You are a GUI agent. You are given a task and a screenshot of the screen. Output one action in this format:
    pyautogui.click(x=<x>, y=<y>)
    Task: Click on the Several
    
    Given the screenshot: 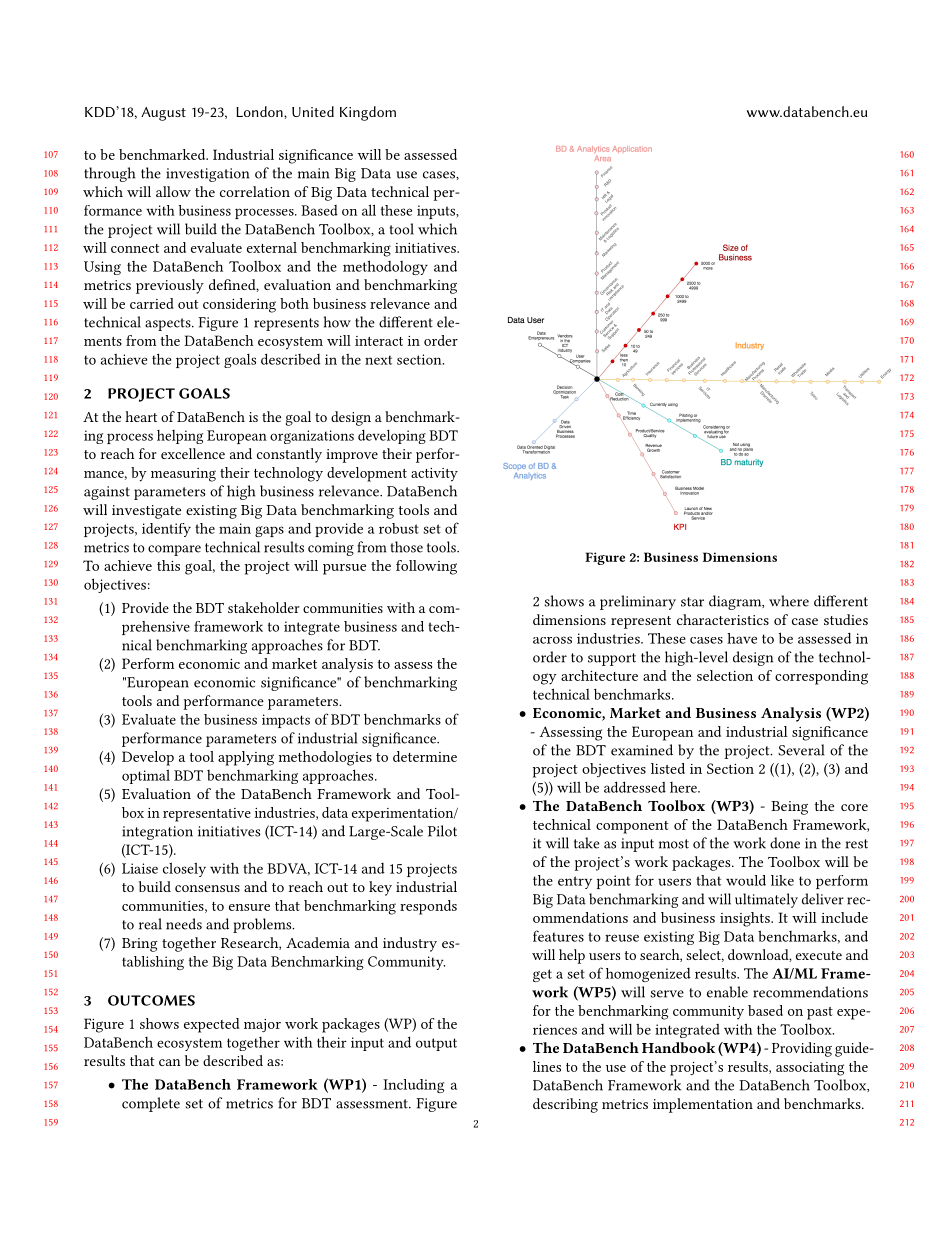 What is the action you would take?
    pyautogui.click(x=801, y=750)
